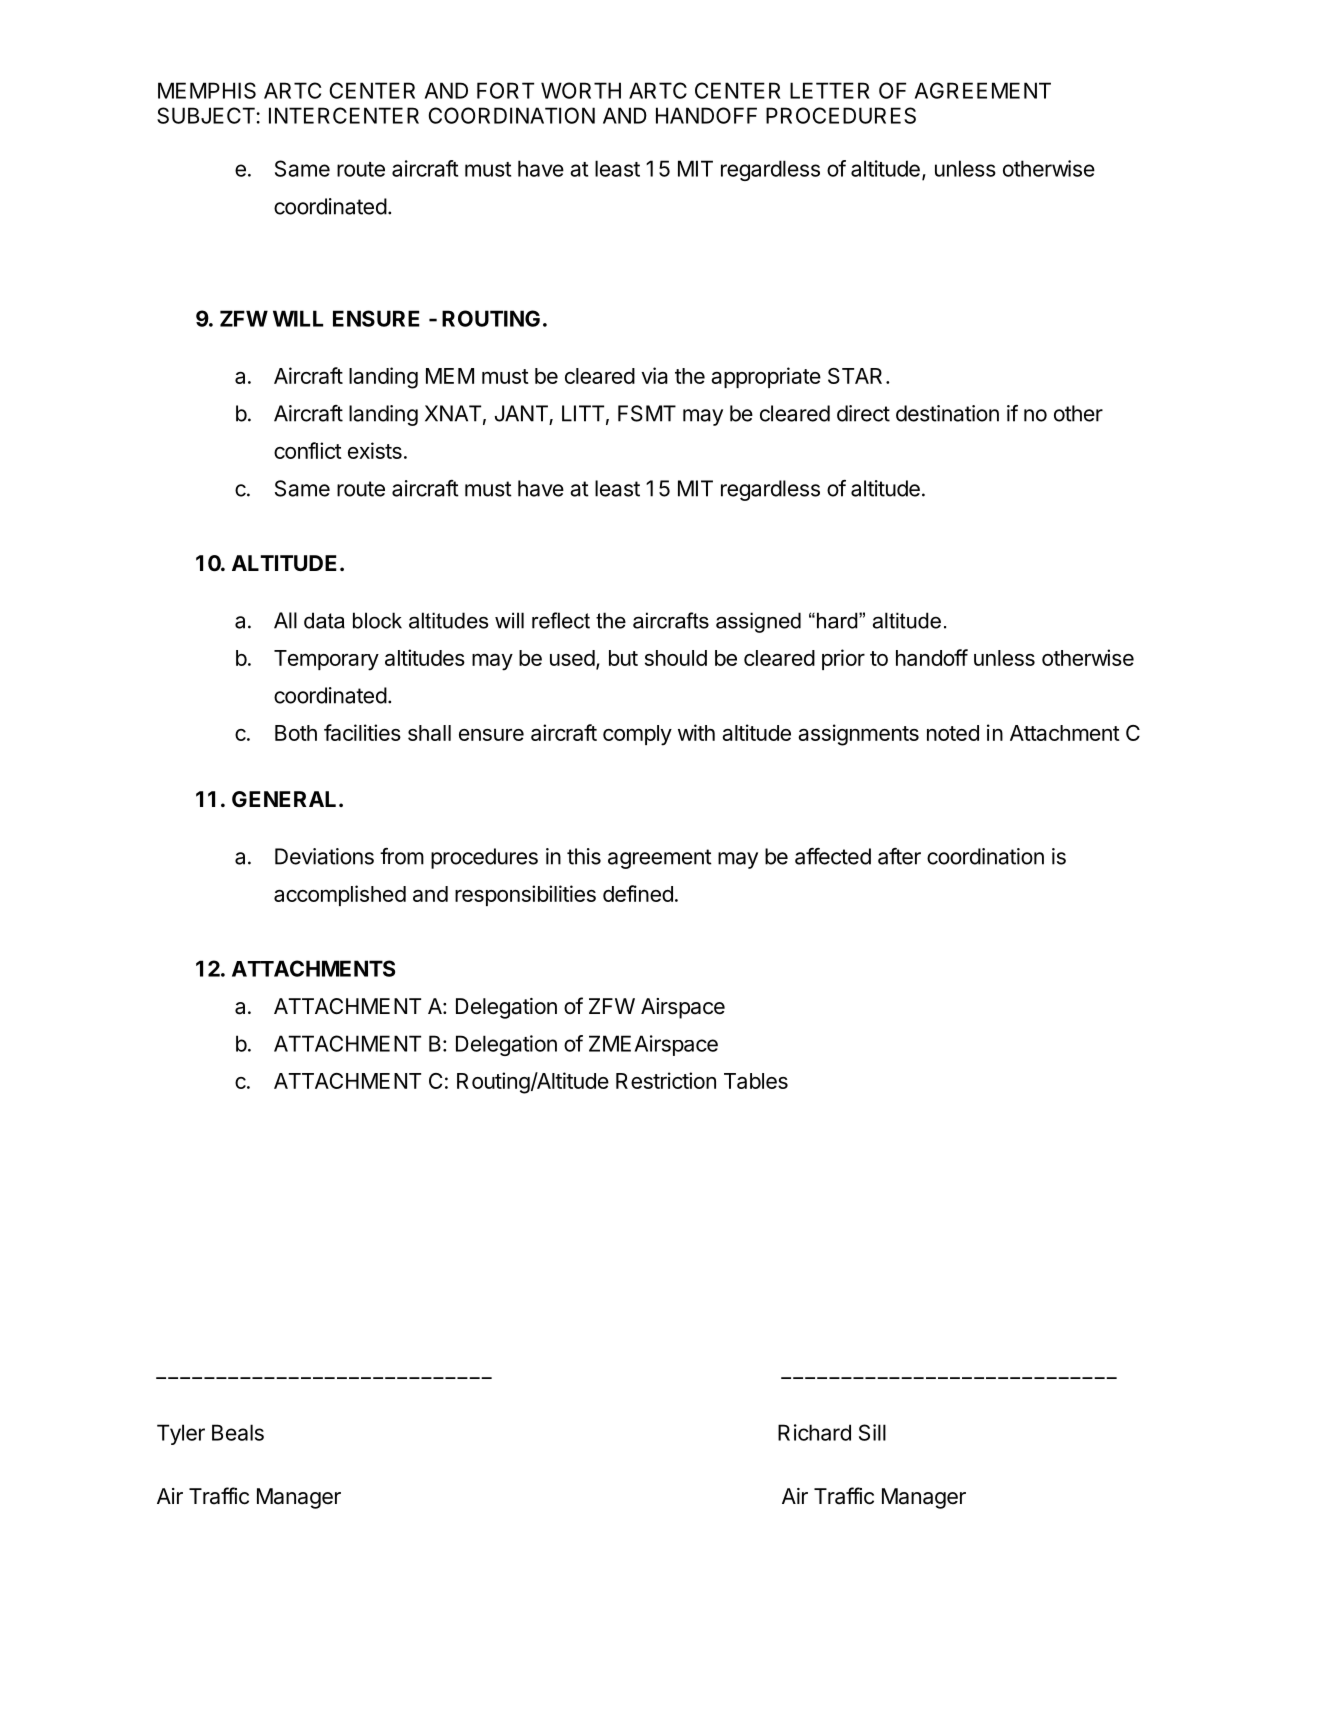 The width and height of the image is (1328, 1719). Describe the element at coordinates (829, 90) in the image. I see `LETTER` at that location.
